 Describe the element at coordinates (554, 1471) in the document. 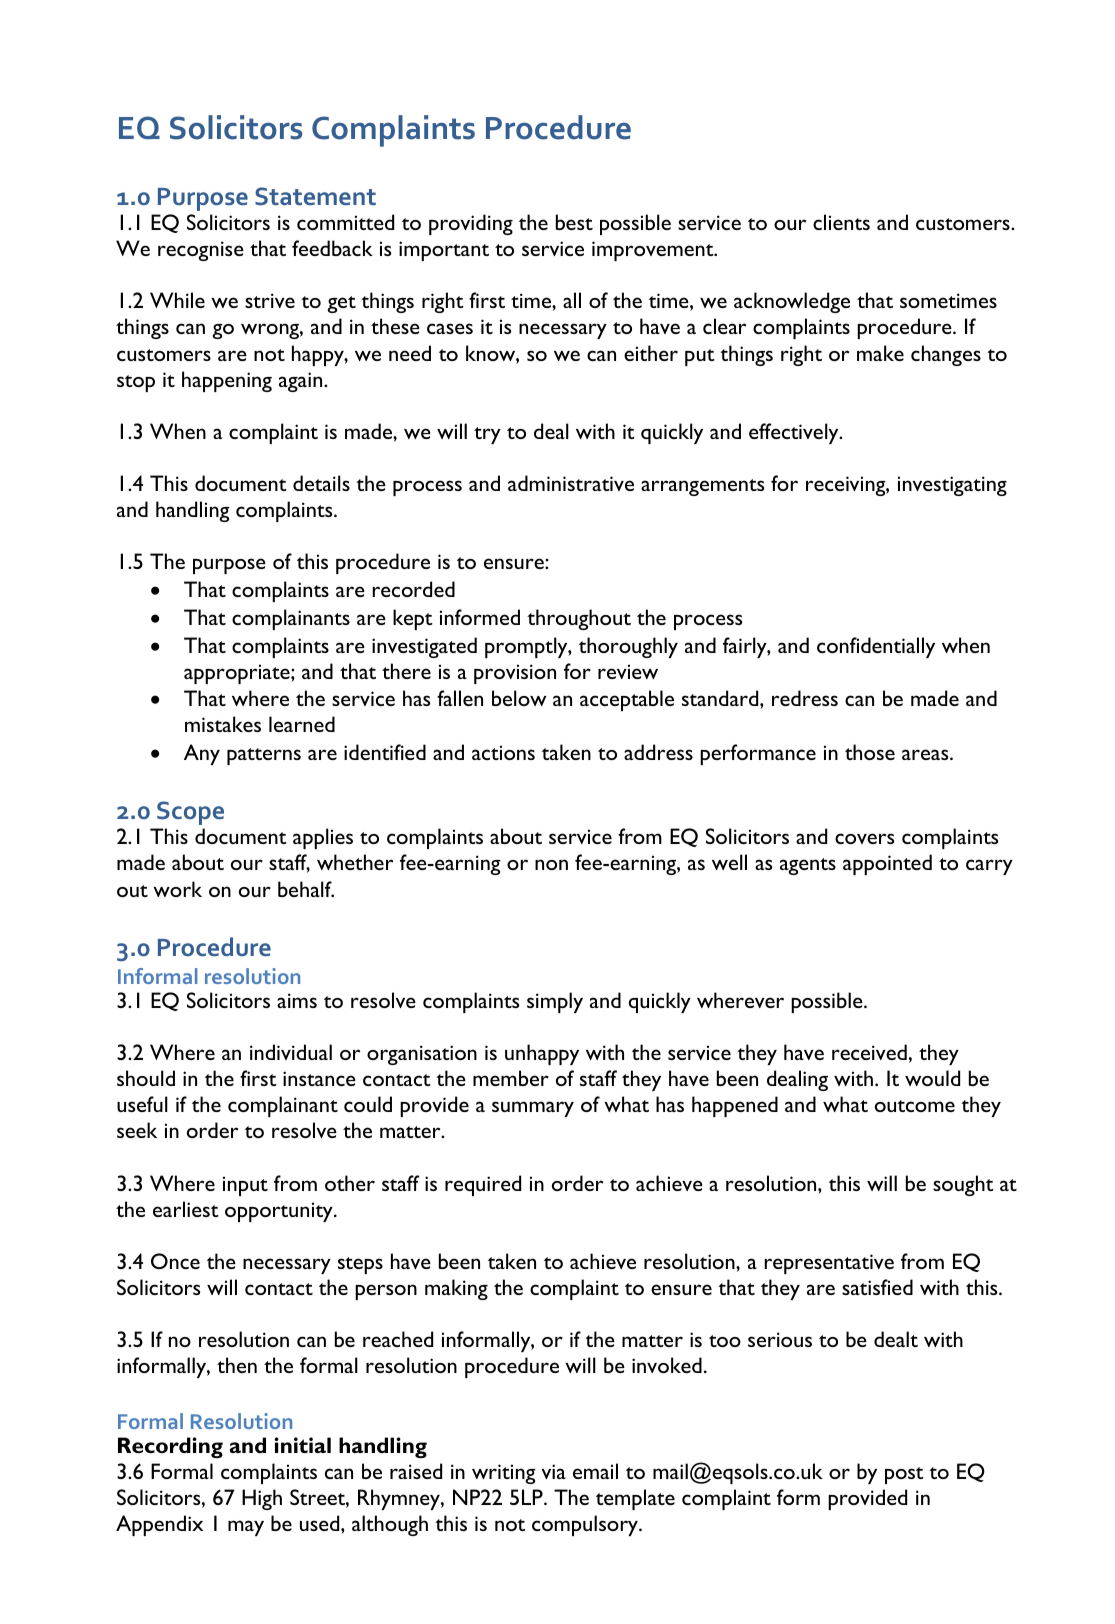

I see `via` at that location.
